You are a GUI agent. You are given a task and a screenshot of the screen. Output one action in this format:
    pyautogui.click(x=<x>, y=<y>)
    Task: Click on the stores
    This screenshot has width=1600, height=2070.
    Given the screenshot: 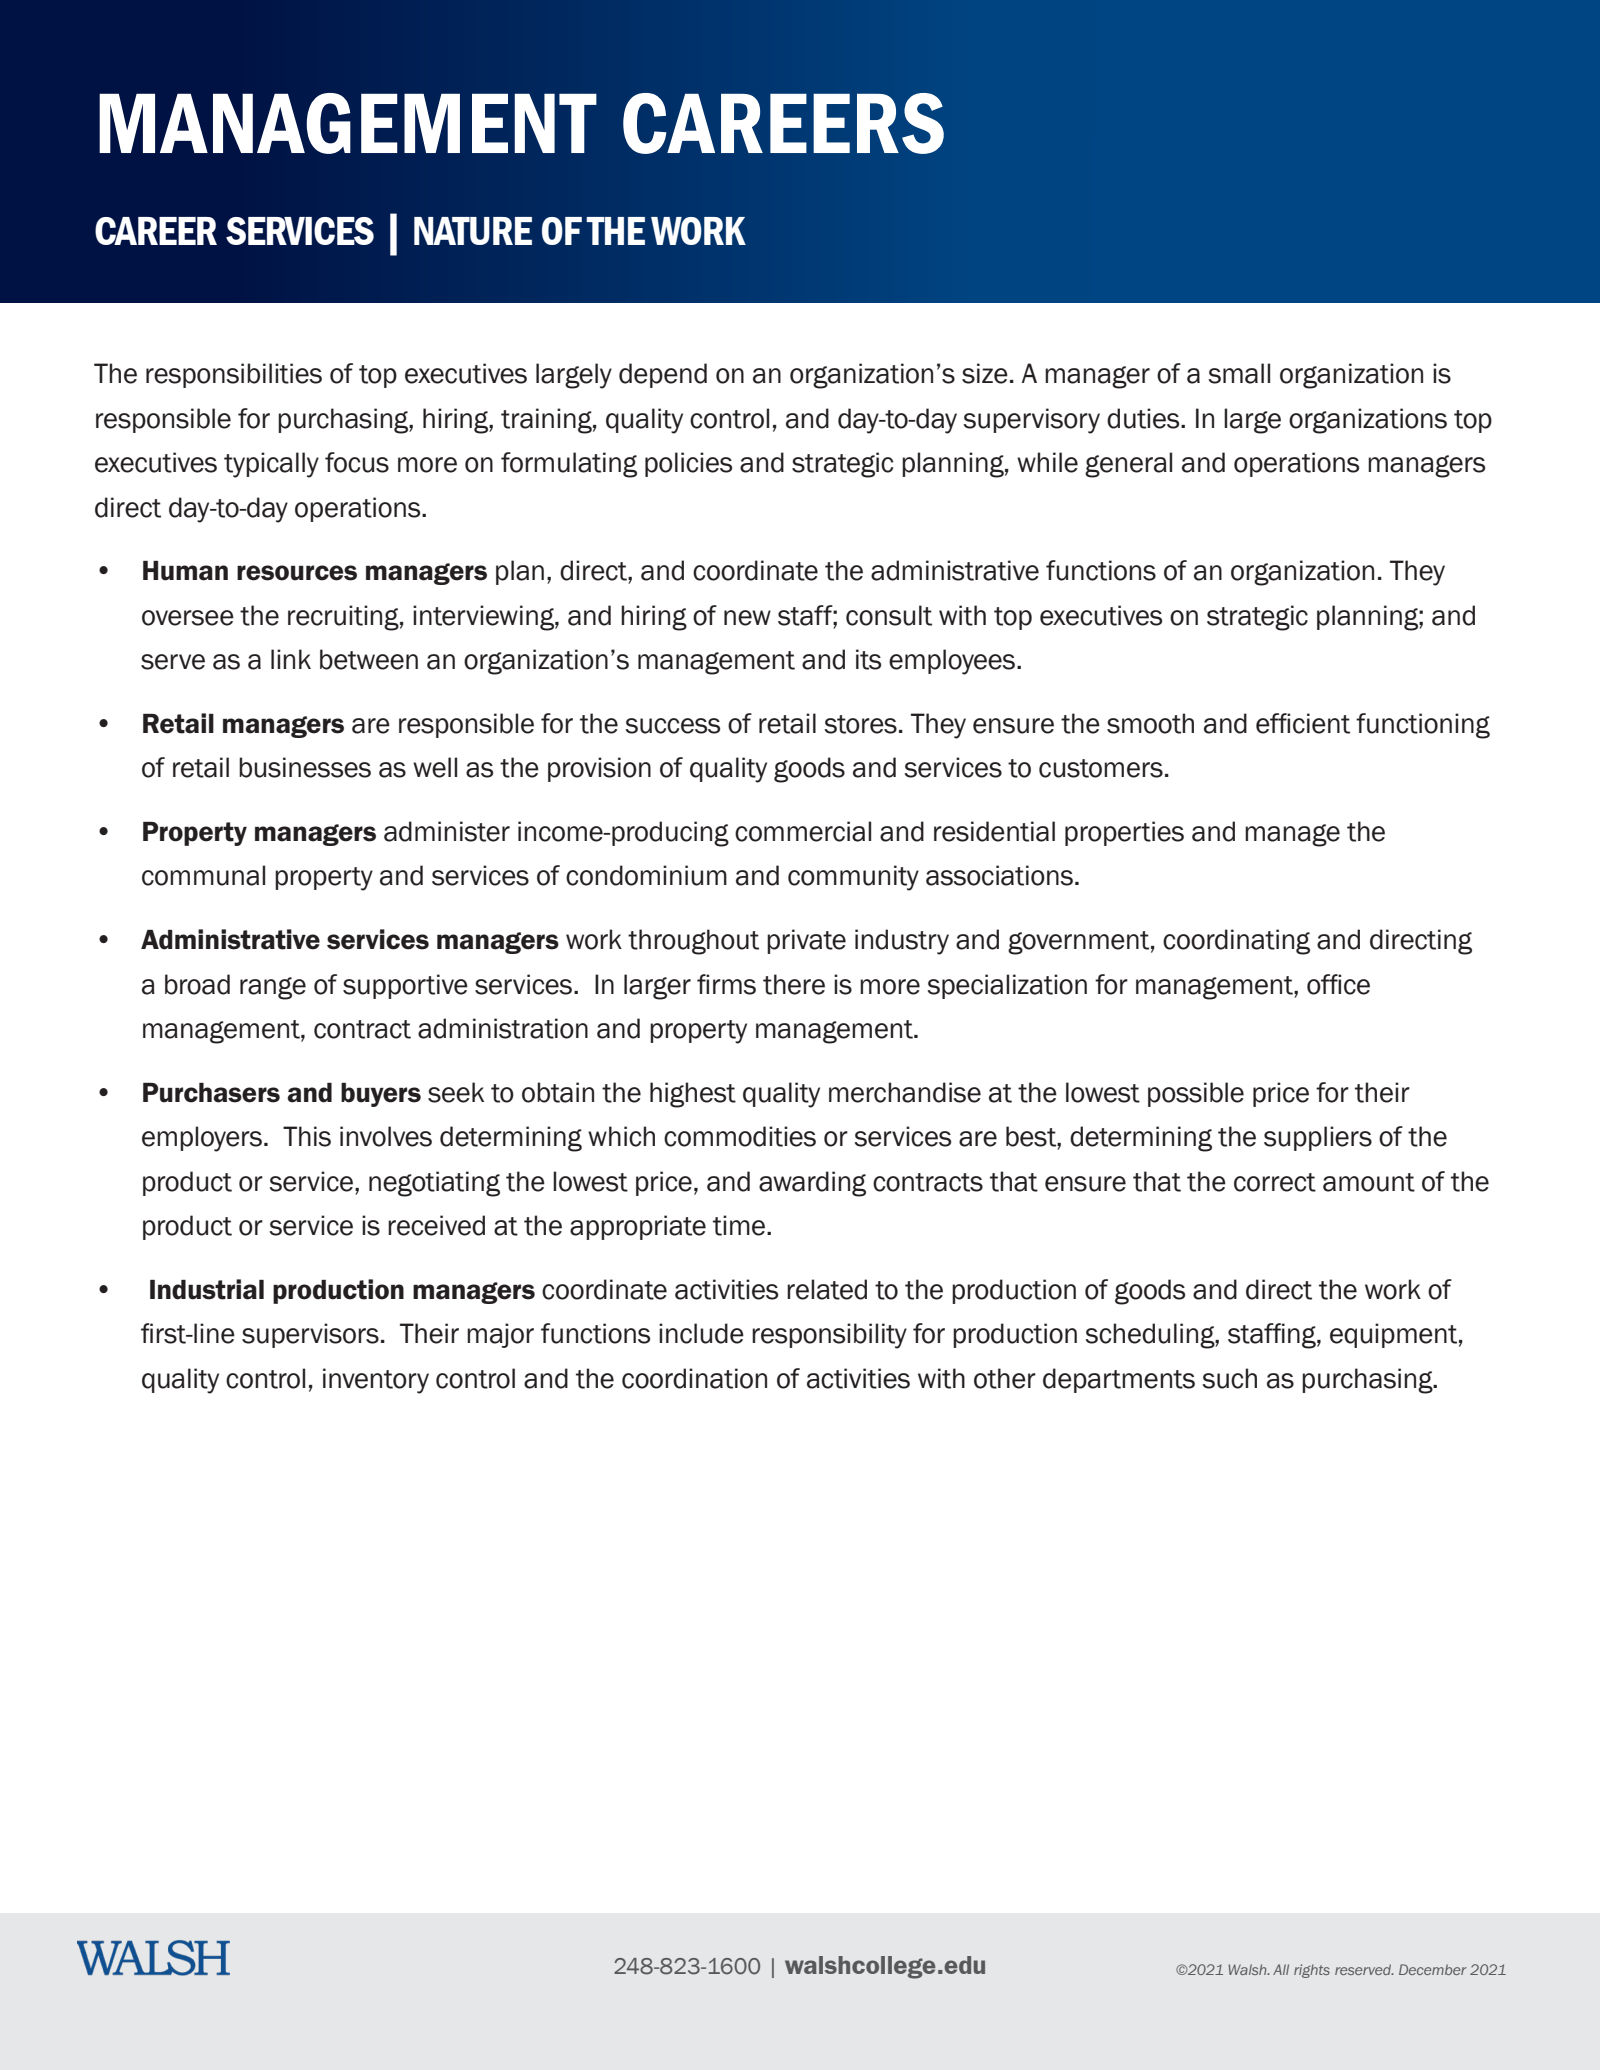 What is the action you would take?
    pyautogui.click(x=860, y=724)
